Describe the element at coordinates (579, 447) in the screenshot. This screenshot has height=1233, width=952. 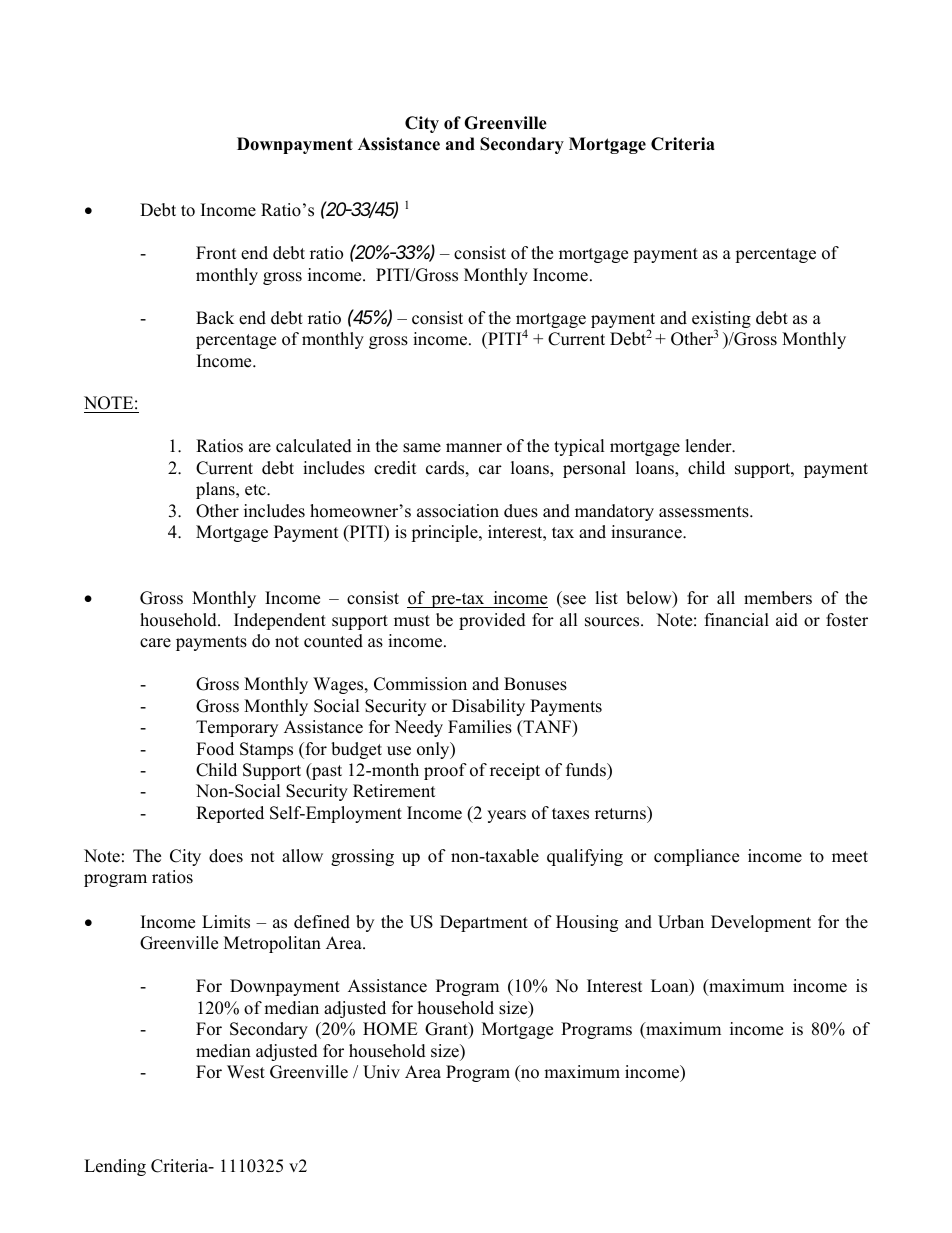
I see `typical` at that location.
